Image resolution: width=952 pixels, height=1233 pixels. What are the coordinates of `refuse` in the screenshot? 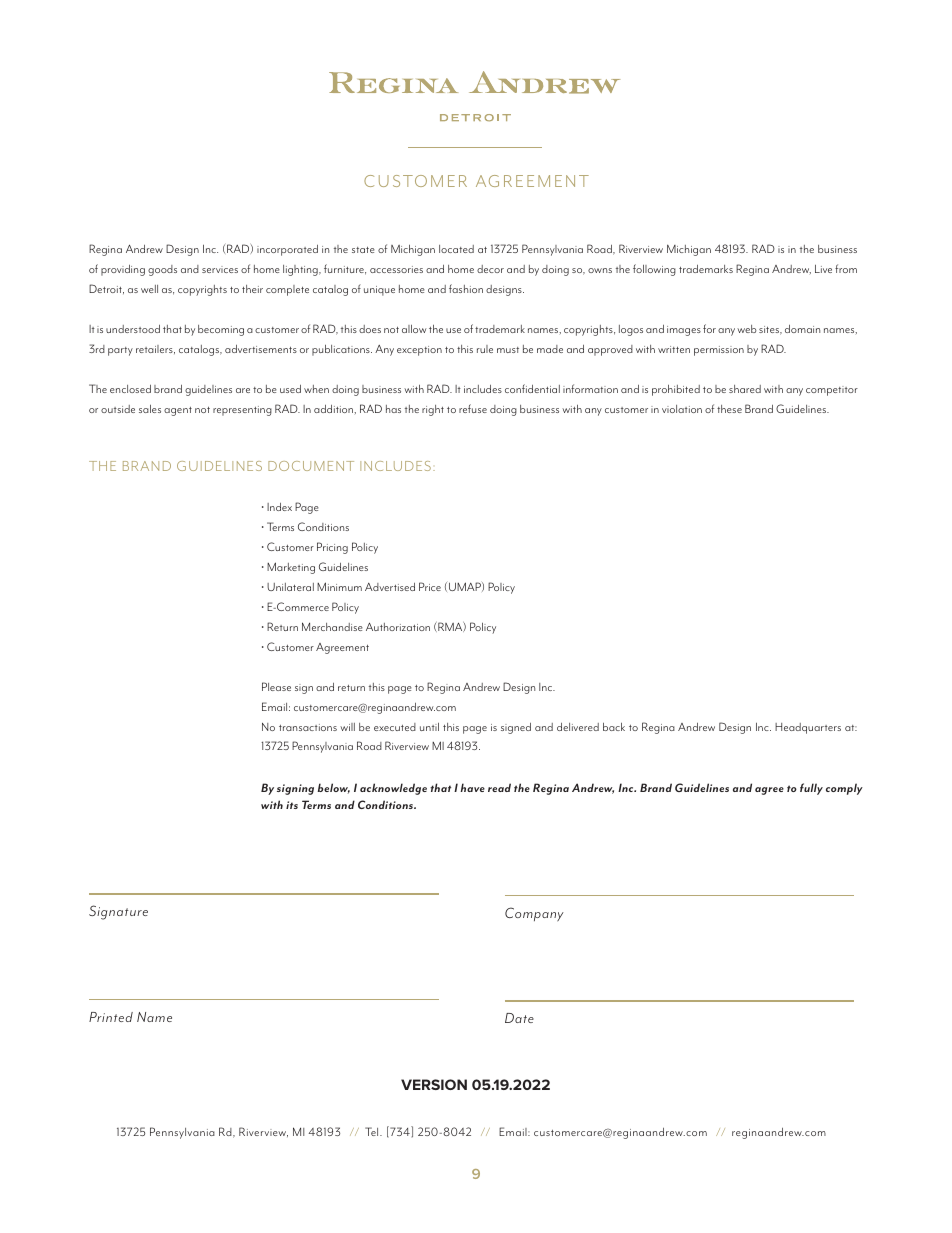 It's located at (473, 408).
